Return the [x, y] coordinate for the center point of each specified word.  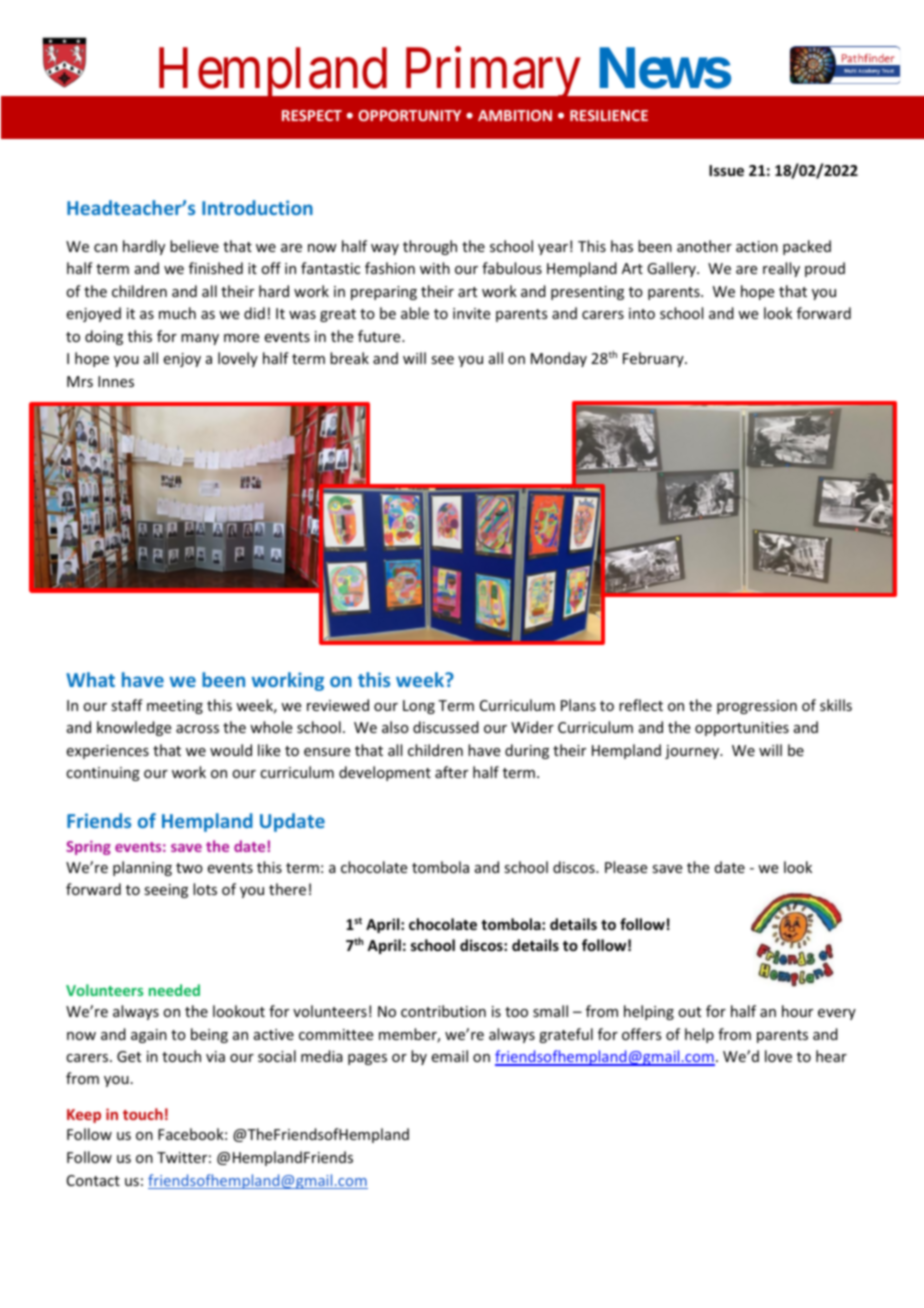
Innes [116, 381]
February [654, 359]
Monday [559, 359]
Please [626, 867]
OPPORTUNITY [409, 115]
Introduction [257, 207]
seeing [166, 891]
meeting [175, 707]
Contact [93, 1180]
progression [757, 707]
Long [419, 707]
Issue [726, 170]
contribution [443, 1011]
